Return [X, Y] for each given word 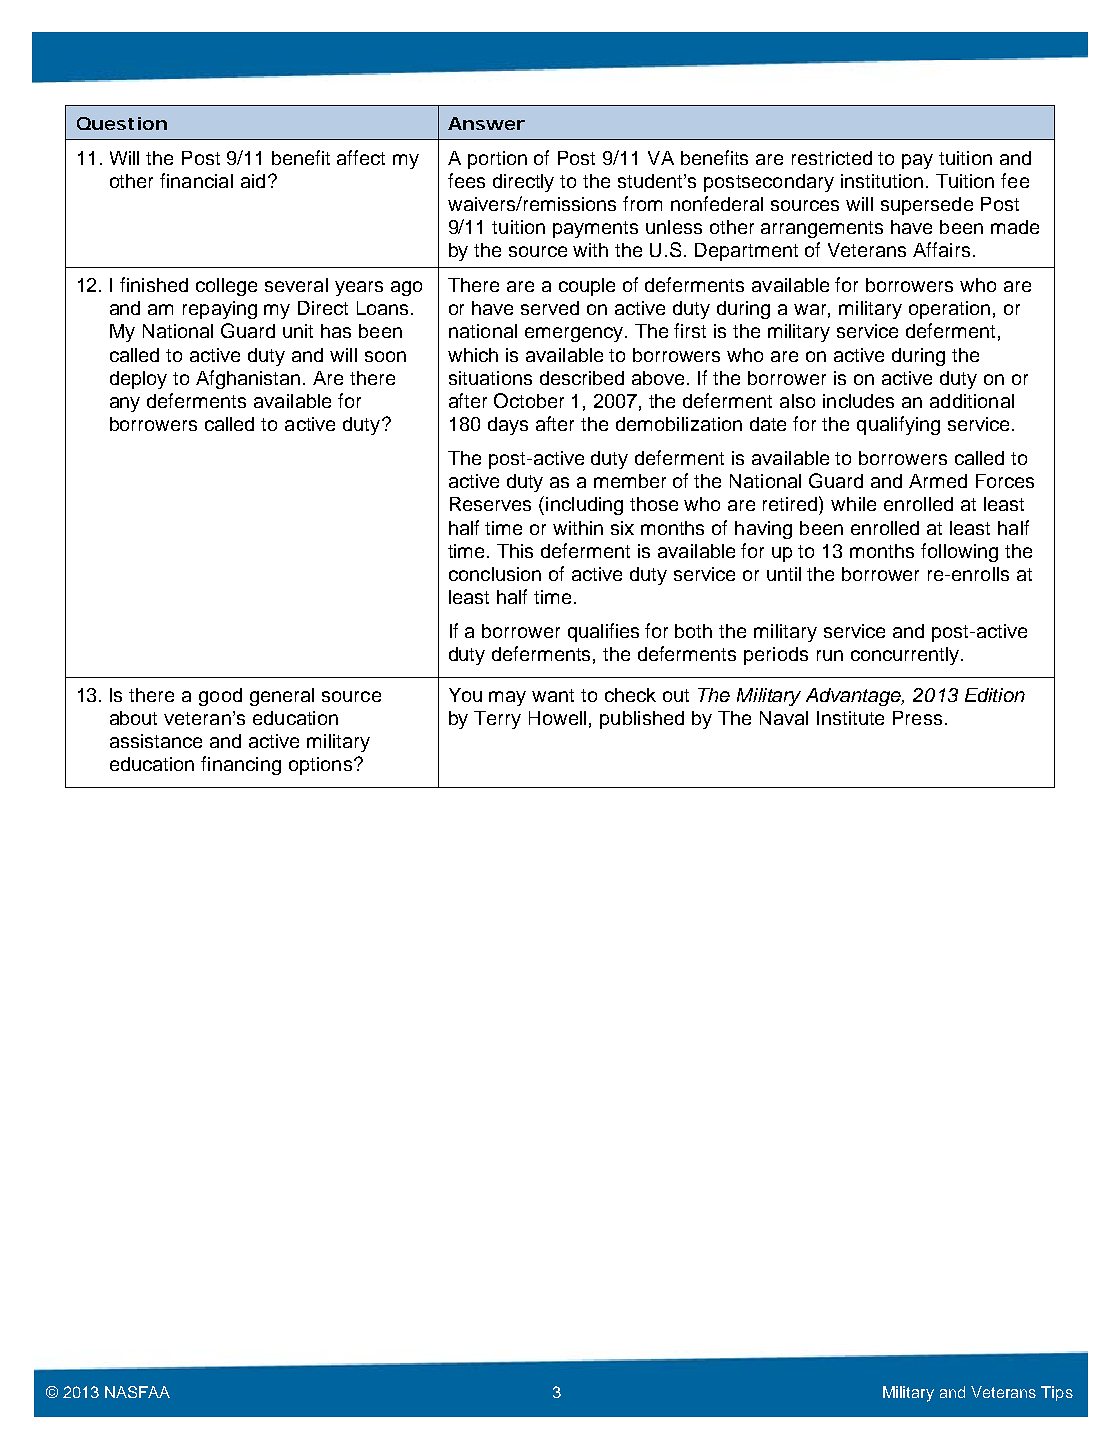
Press [917, 718]
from [642, 203]
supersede [927, 206]
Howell [557, 718]
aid [253, 181]
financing [241, 765]
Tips [1057, 1393]
